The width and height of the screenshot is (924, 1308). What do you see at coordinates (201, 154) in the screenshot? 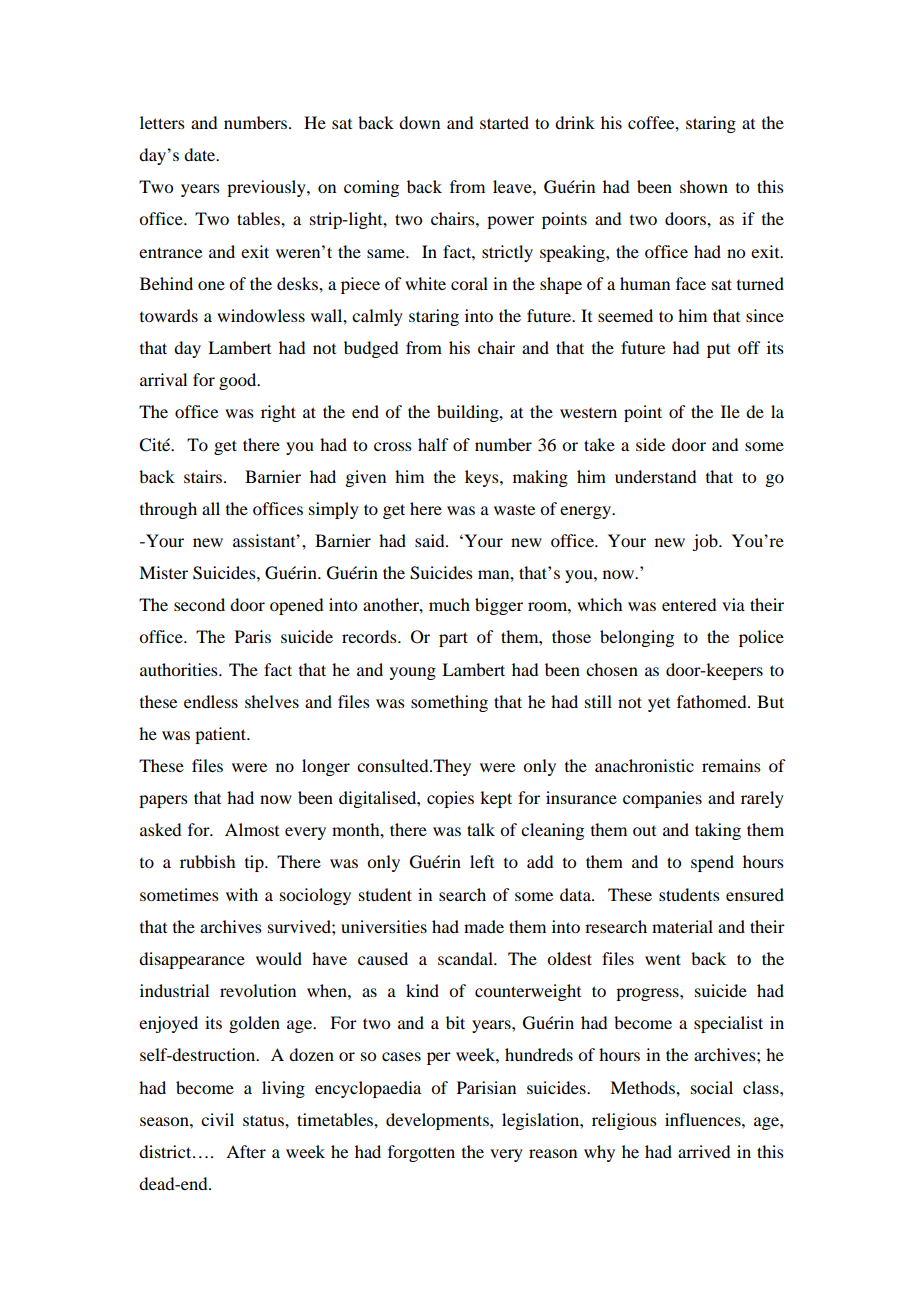
I see `date` at bounding box center [201, 154].
